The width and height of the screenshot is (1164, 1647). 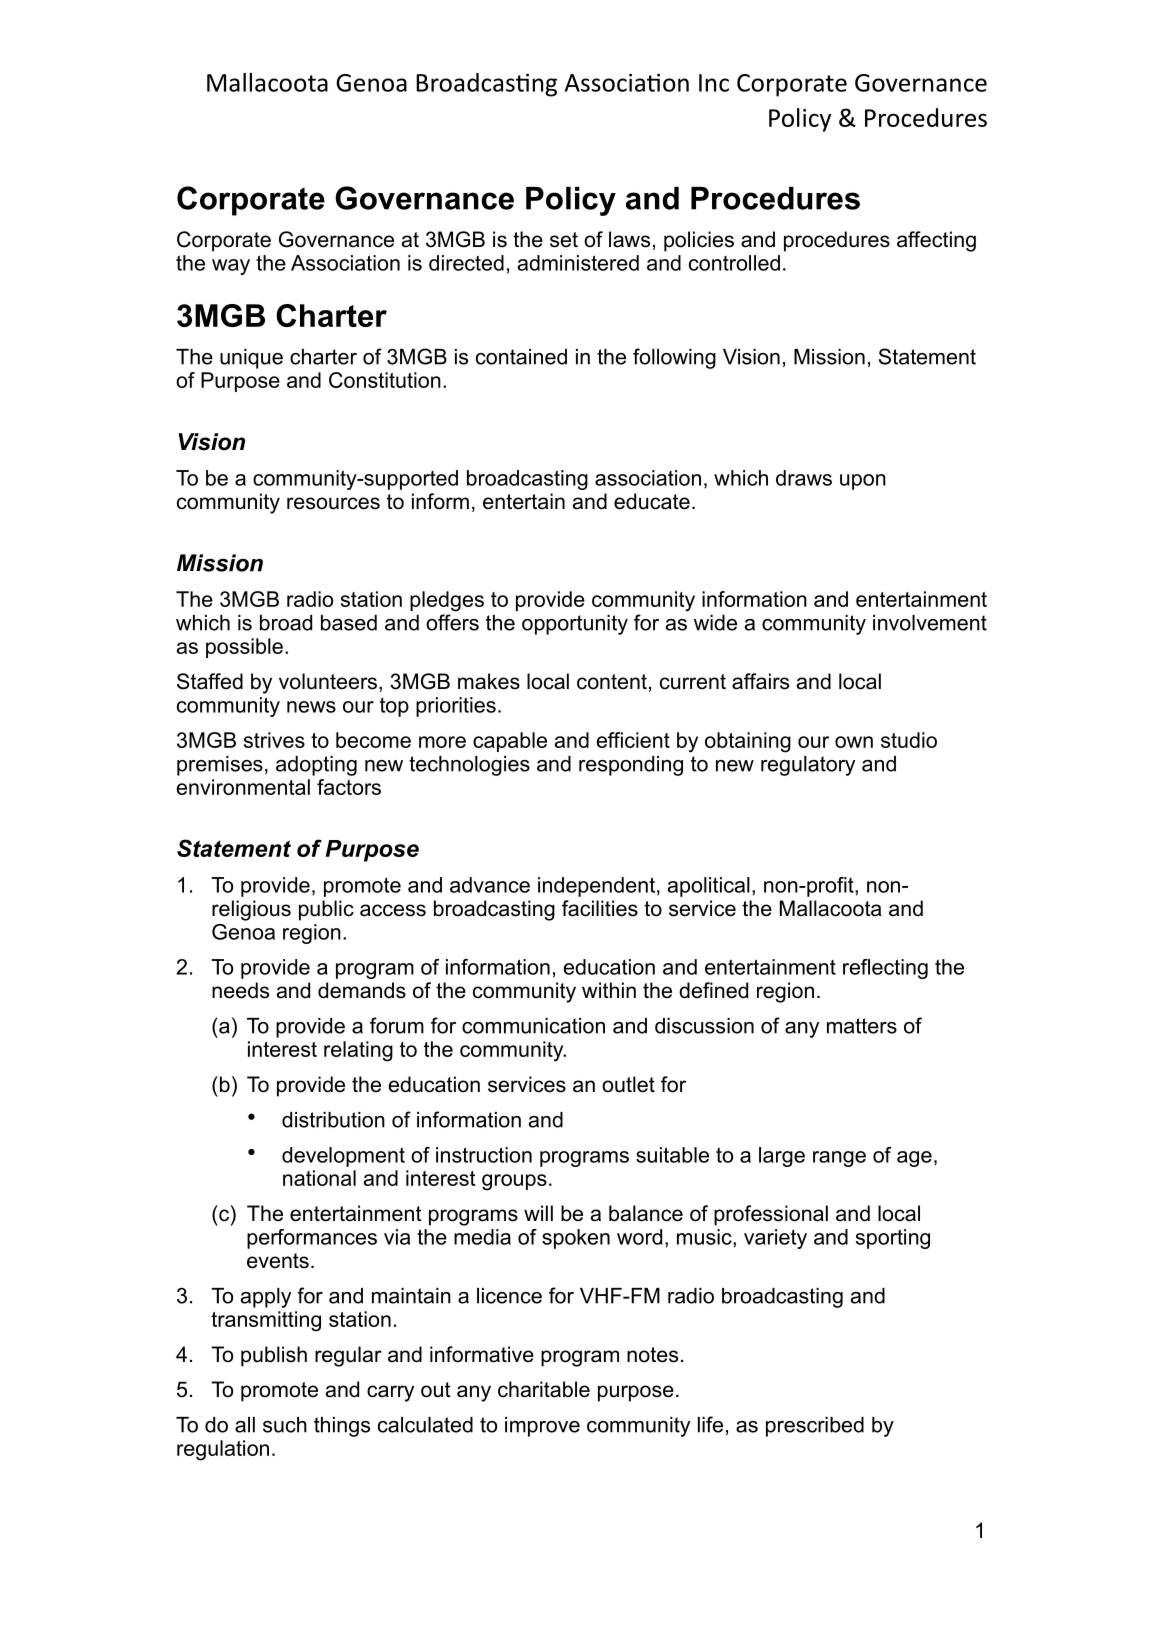 What do you see at coordinates (564, 240) in the screenshot?
I see `set` at bounding box center [564, 240].
